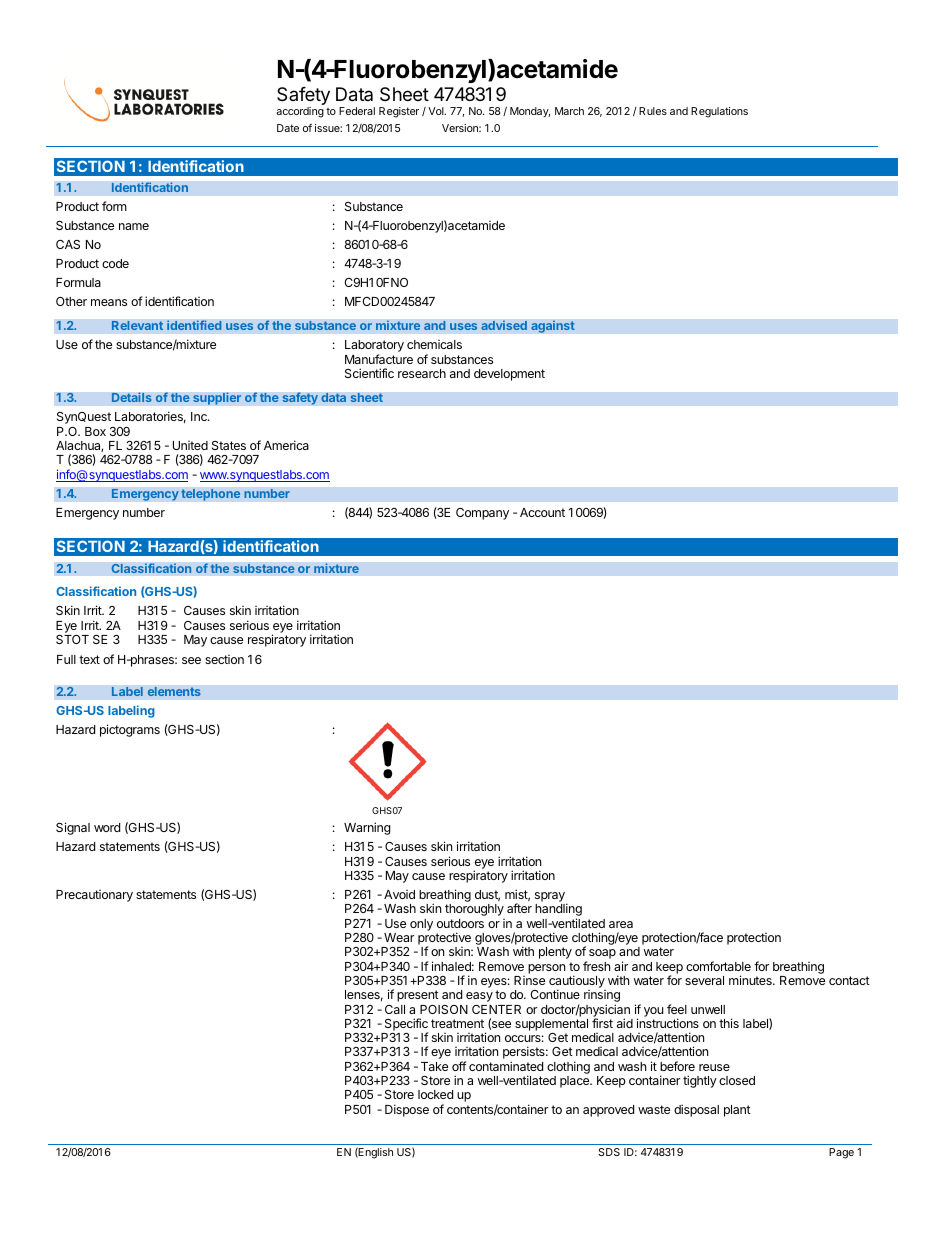 This image has width=952, height=1233. What do you see at coordinates (435, 1094) in the image?
I see `locked` at bounding box center [435, 1094].
